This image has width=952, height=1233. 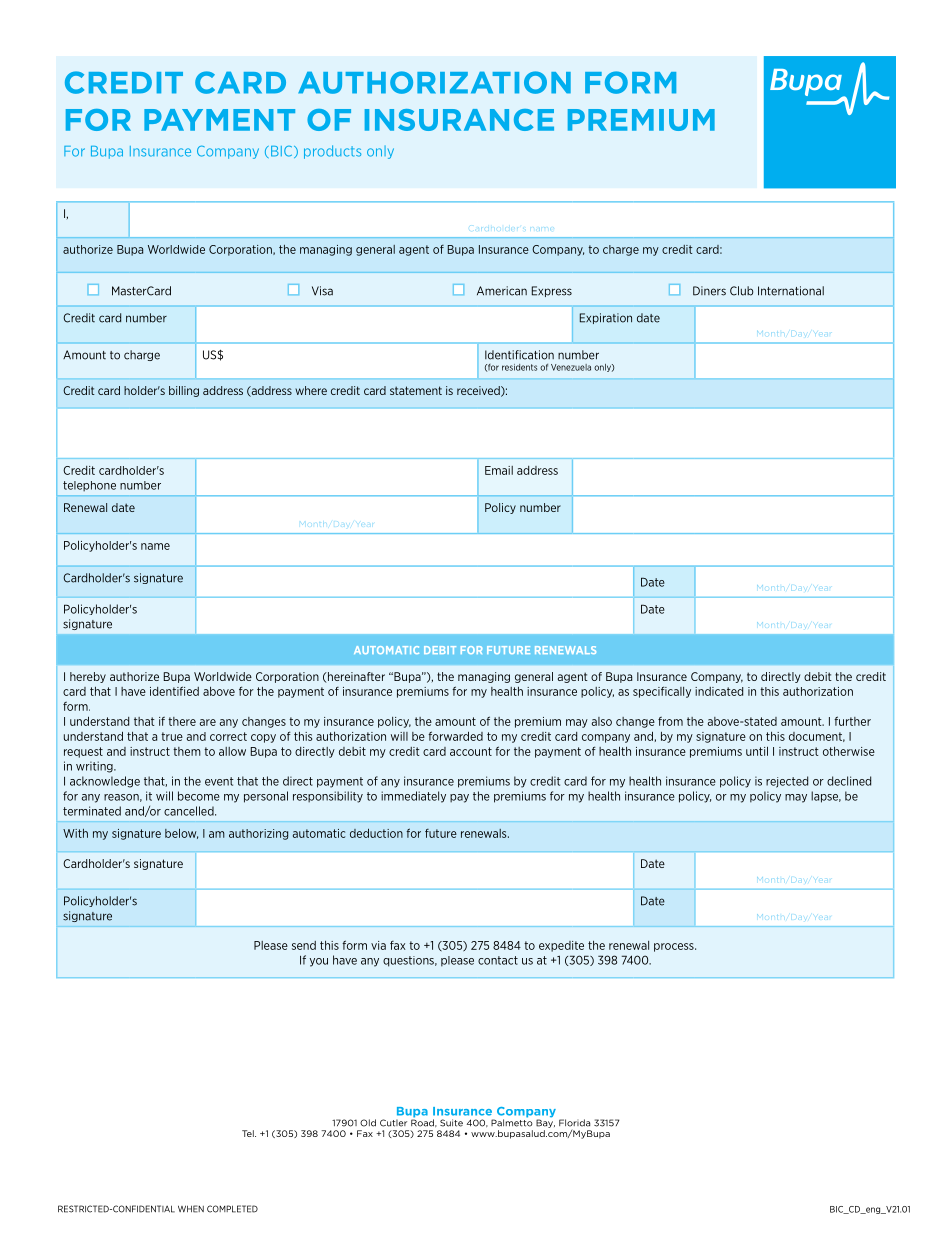 What do you see at coordinates (184, 391) in the image?
I see `billing` at bounding box center [184, 391].
